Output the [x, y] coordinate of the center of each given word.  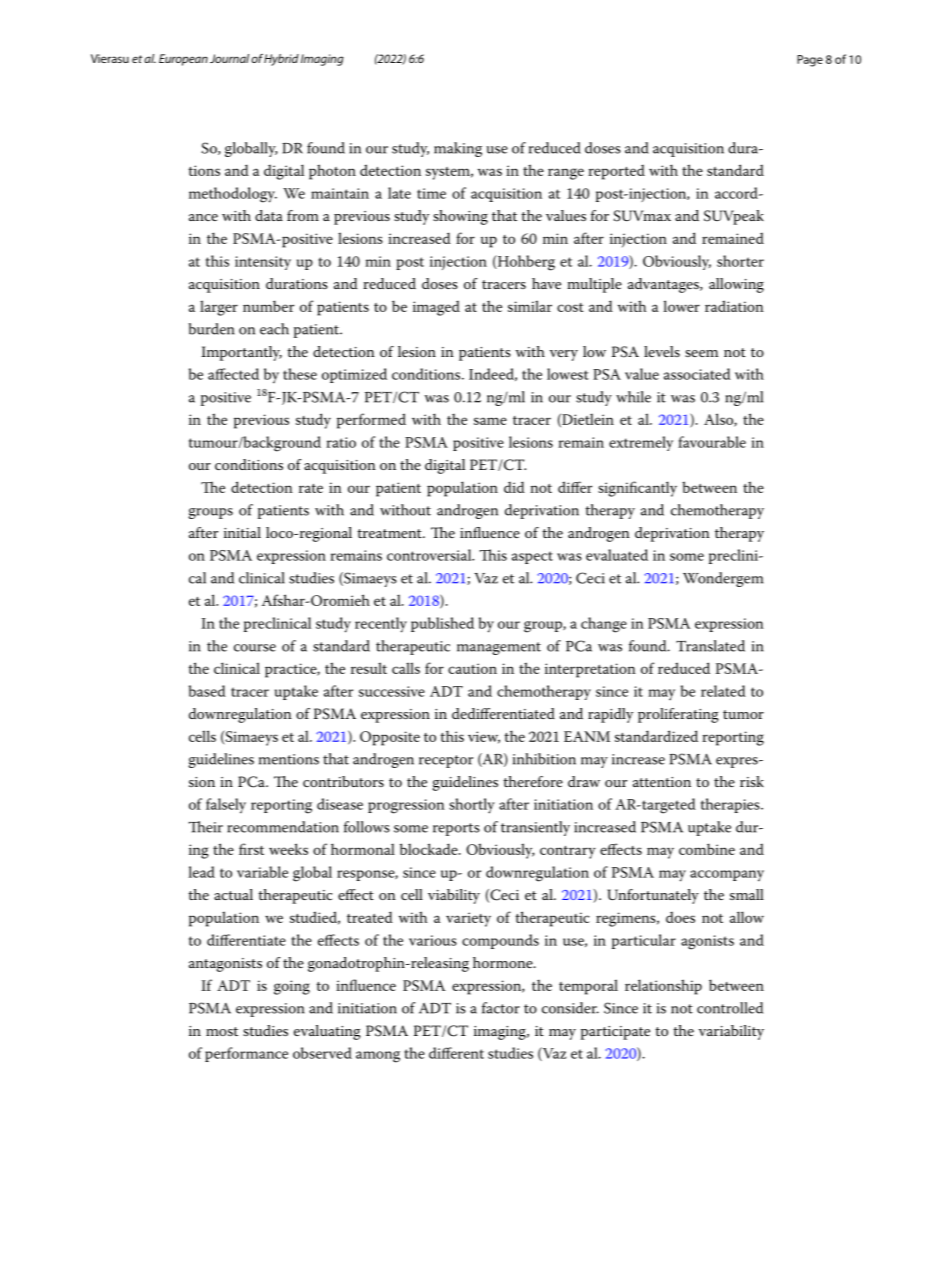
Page [810, 61]
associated [697, 374]
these [300, 374]
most [222, 1031]
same [490, 421]
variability [731, 1032]
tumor [743, 714]
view [484, 737]
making [458, 149]
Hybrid [281, 60]
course [255, 648]
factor [501, 1008]
